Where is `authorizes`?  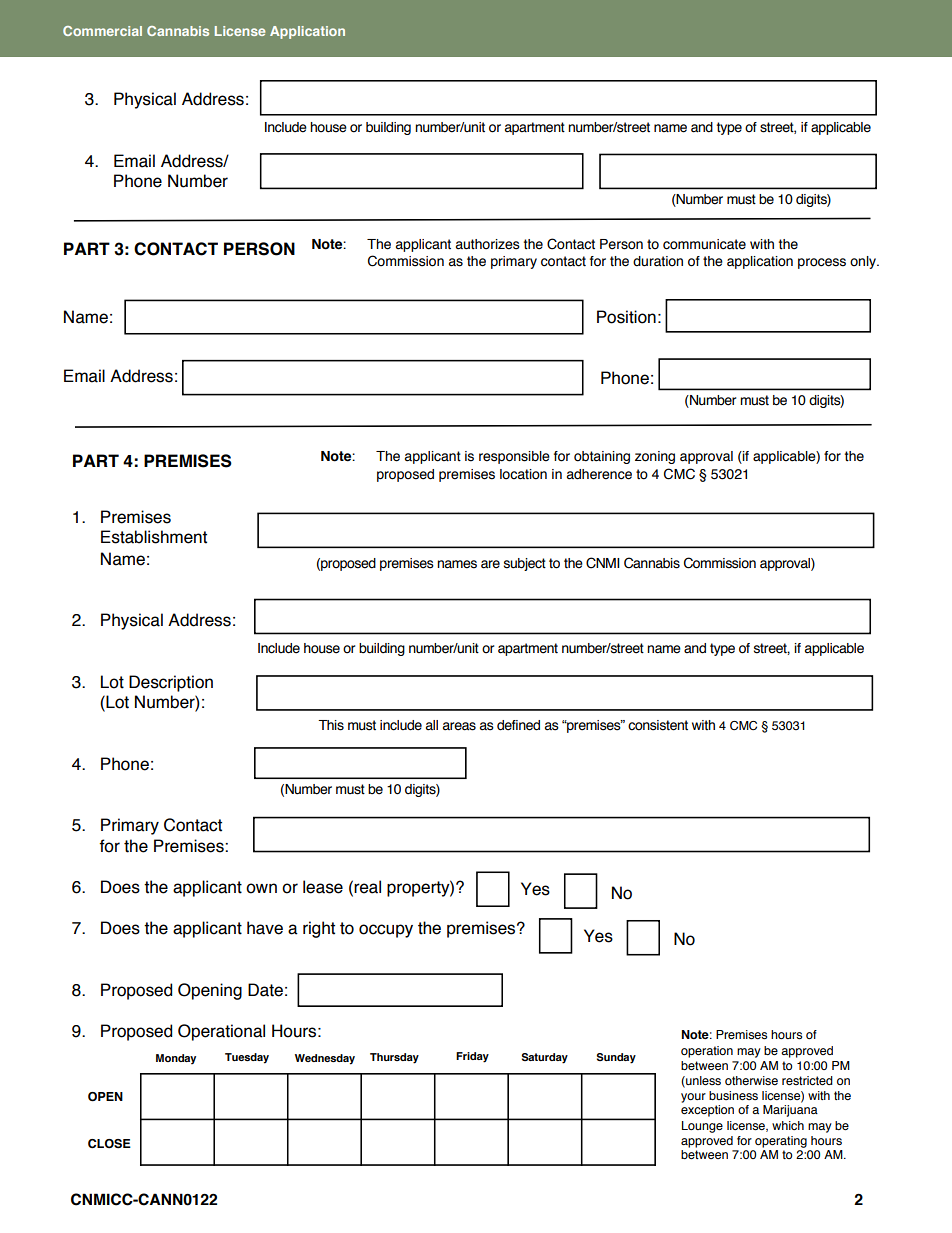 authorizes is located at coordinates (488, 244).
